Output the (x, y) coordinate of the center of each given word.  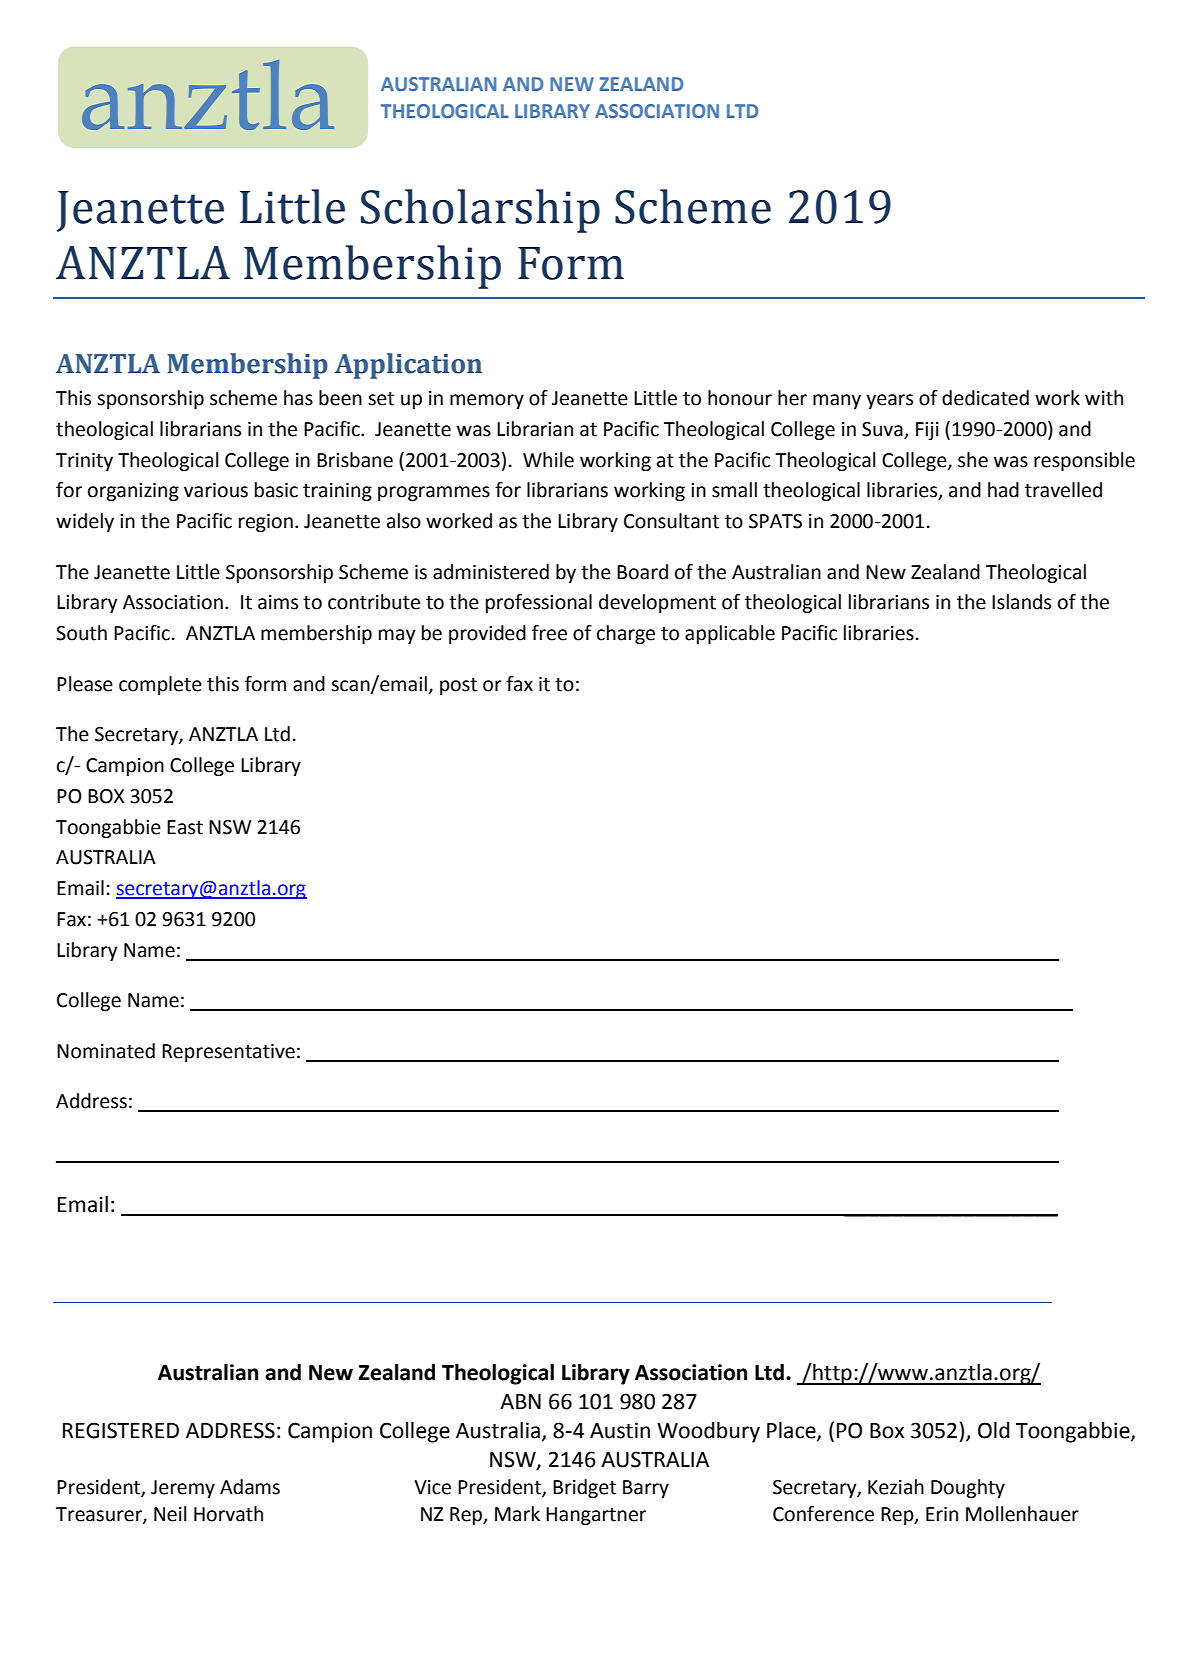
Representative (228, 1053)
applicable (730, 634)
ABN (520, 1401)
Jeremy (183, 1489)
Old (994, 1430)
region (266, 523)
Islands (1021, 602)
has (298, 398)
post (458, 686)
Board (642, 572)
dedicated (985, 398)
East (185, 827)
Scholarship (480, 211)
